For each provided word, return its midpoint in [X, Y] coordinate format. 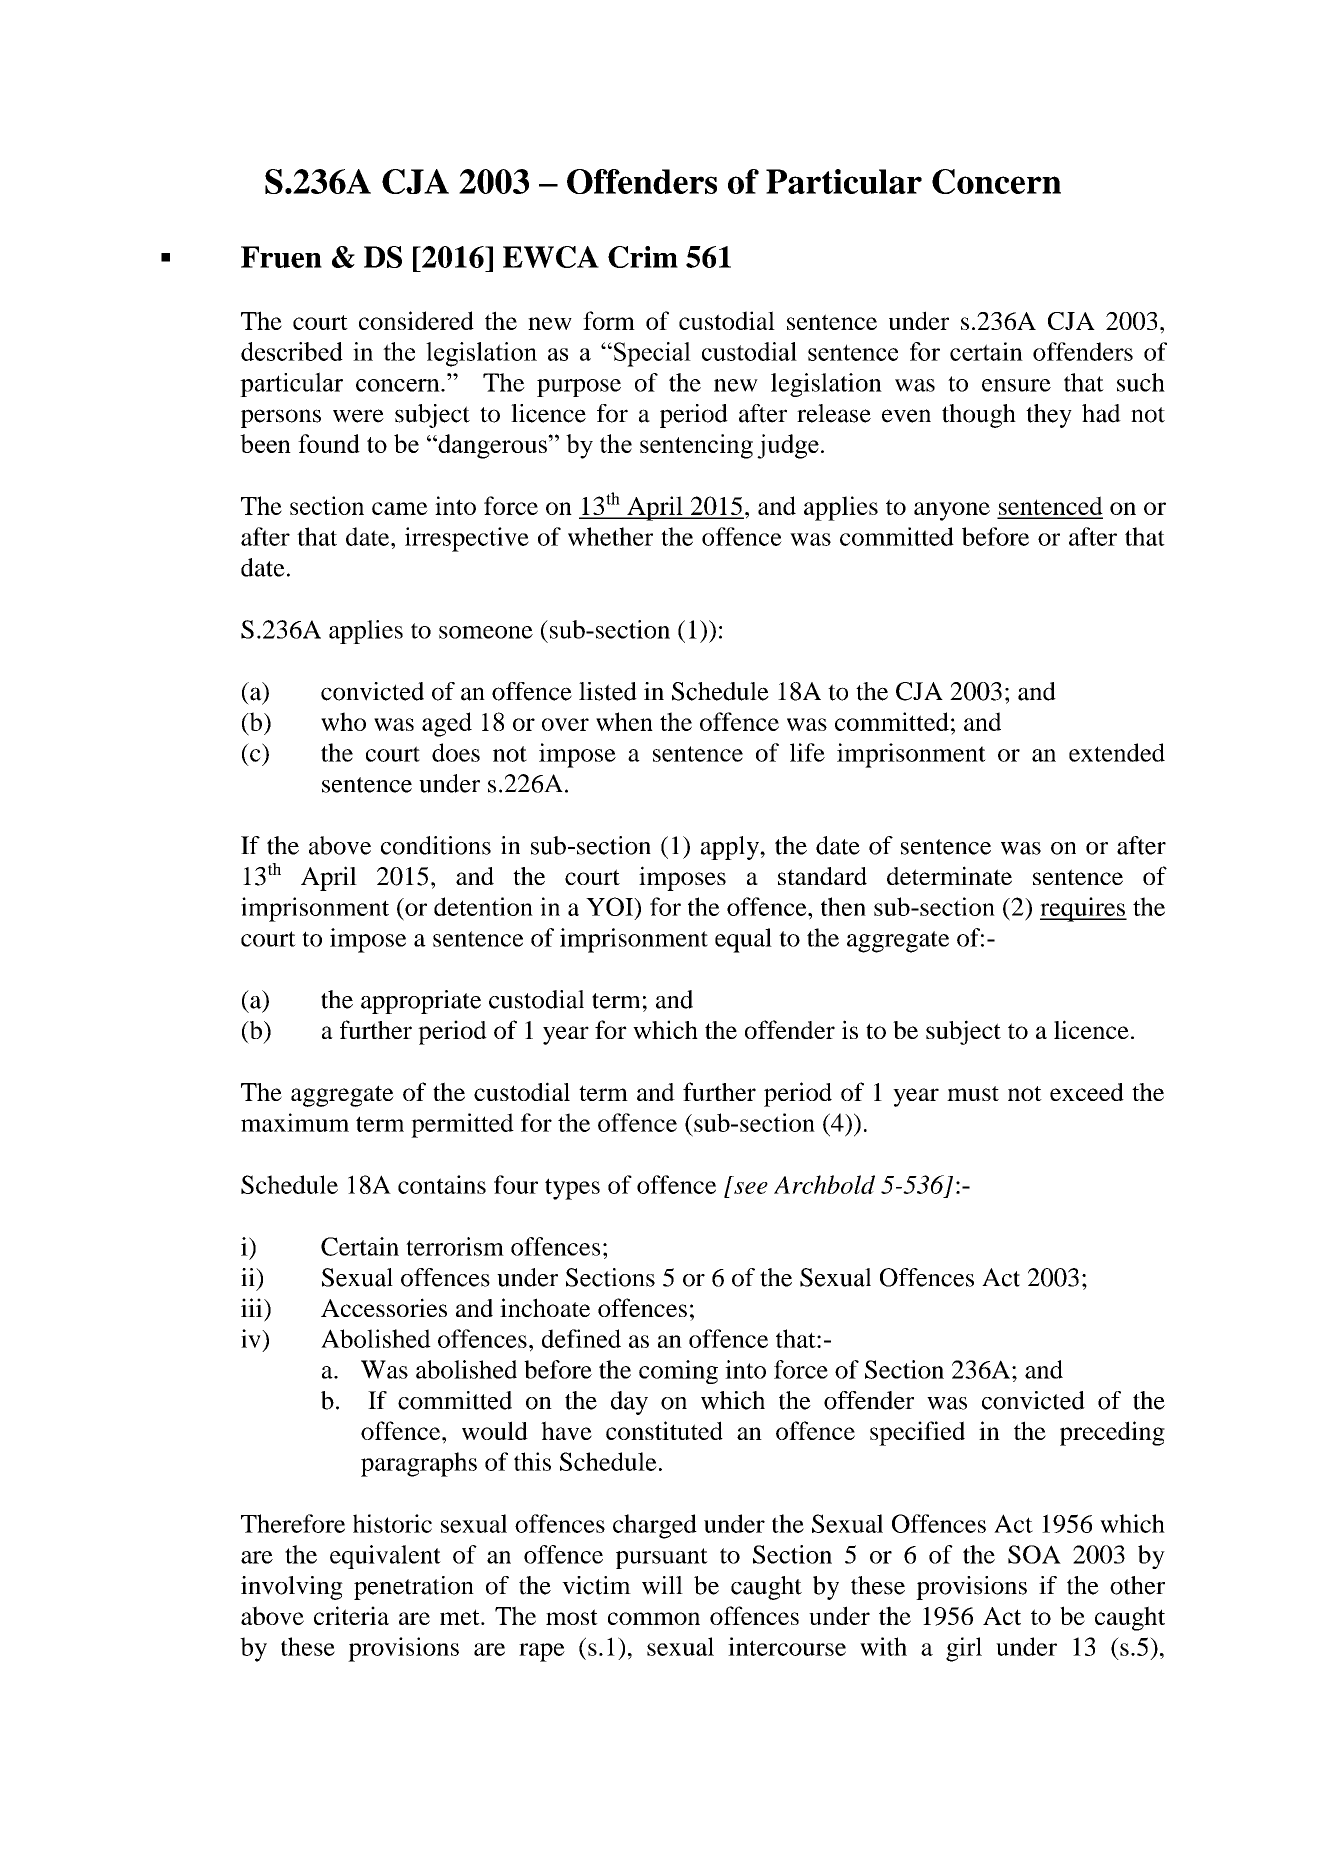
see [751, 1188]
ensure [1016, 385]
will [662, 1585]
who [343, 721]
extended [1117, 752]
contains [442, 1184]
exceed [1087, 1092]
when [624, 721]
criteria [351, 1615]
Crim [643, 257]
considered [416, 320]
